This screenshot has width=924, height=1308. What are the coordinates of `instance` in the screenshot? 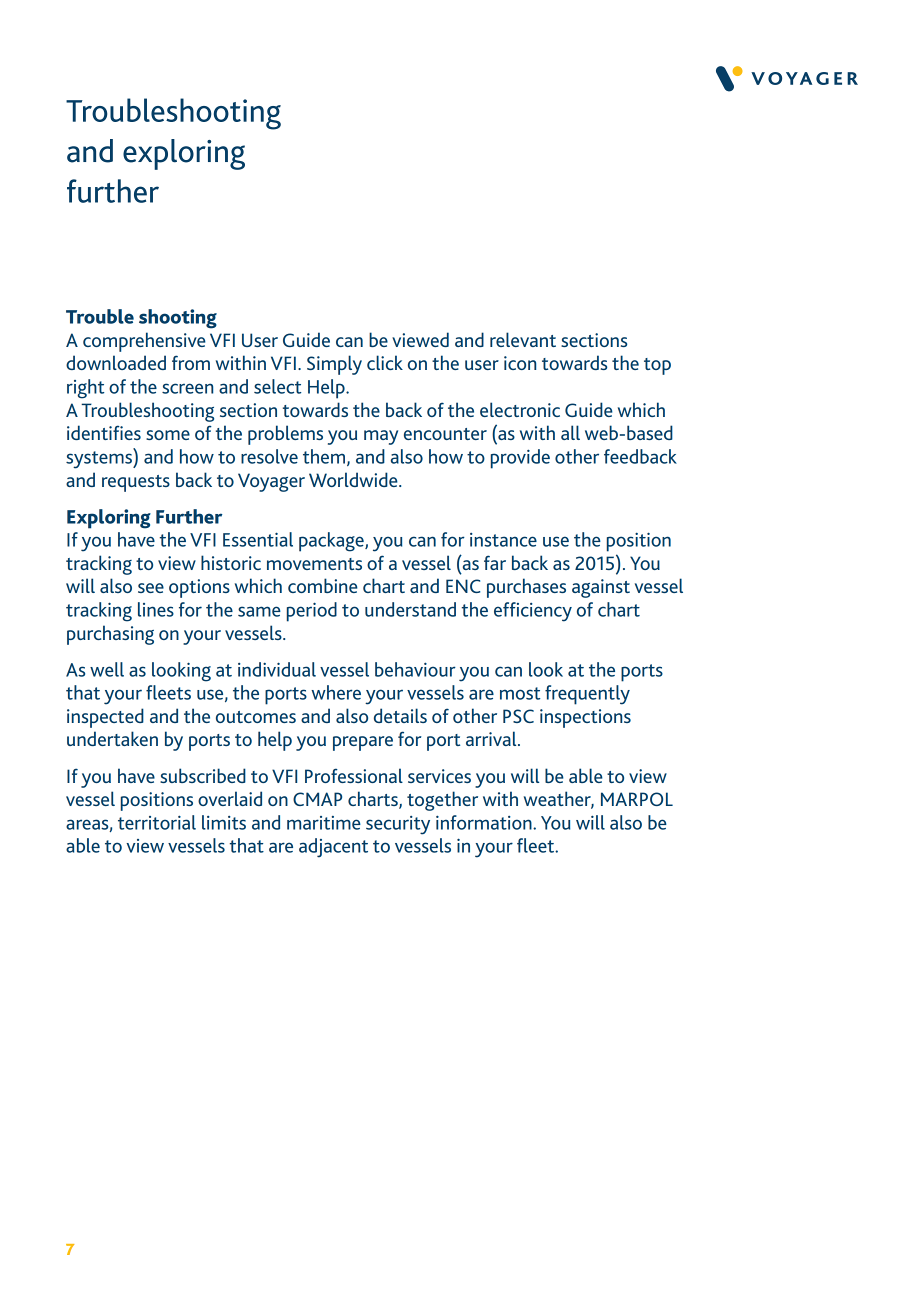 It's located at (503, 540).
